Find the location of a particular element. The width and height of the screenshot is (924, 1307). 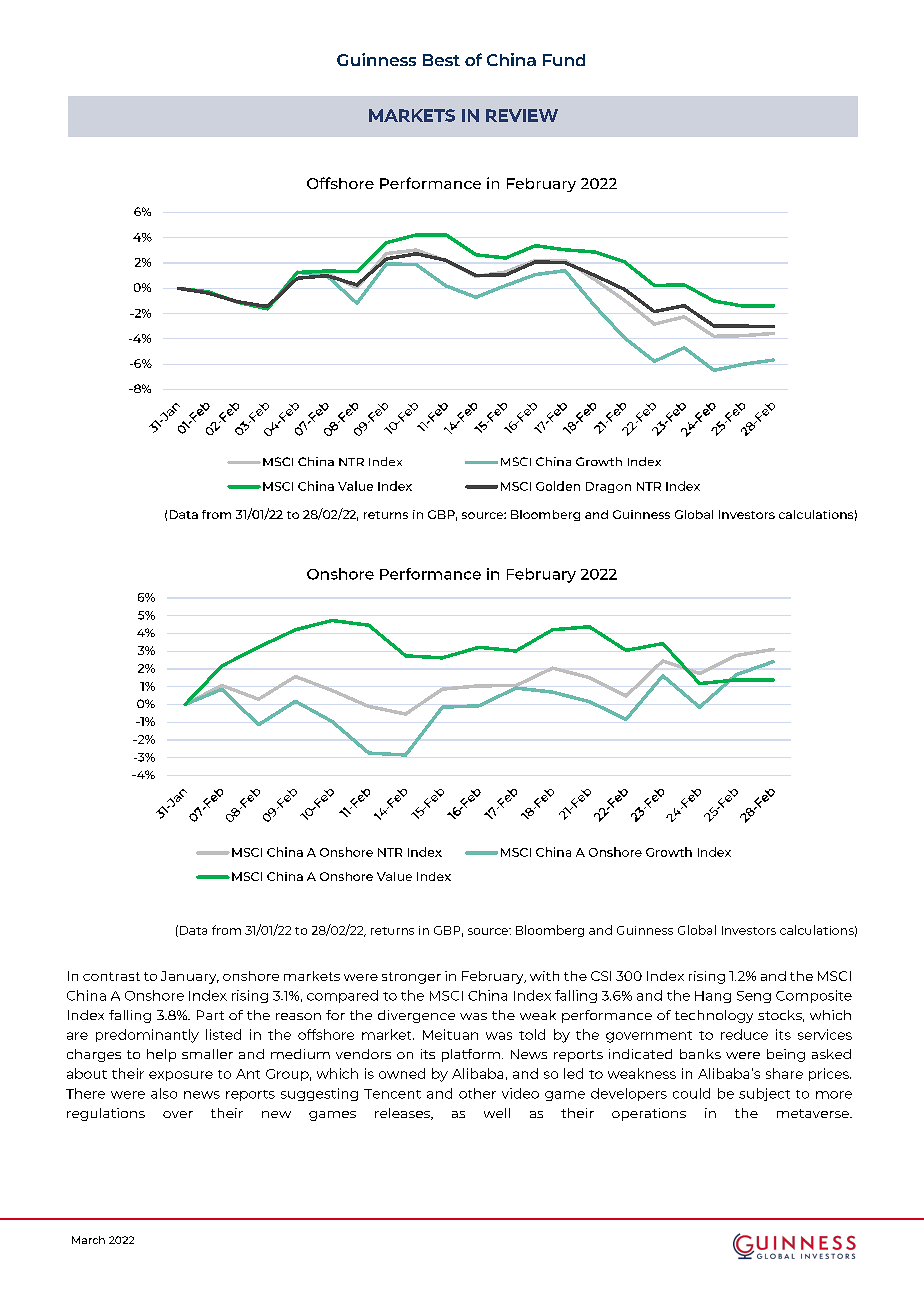

well is located at coordinates (497, 1113).
